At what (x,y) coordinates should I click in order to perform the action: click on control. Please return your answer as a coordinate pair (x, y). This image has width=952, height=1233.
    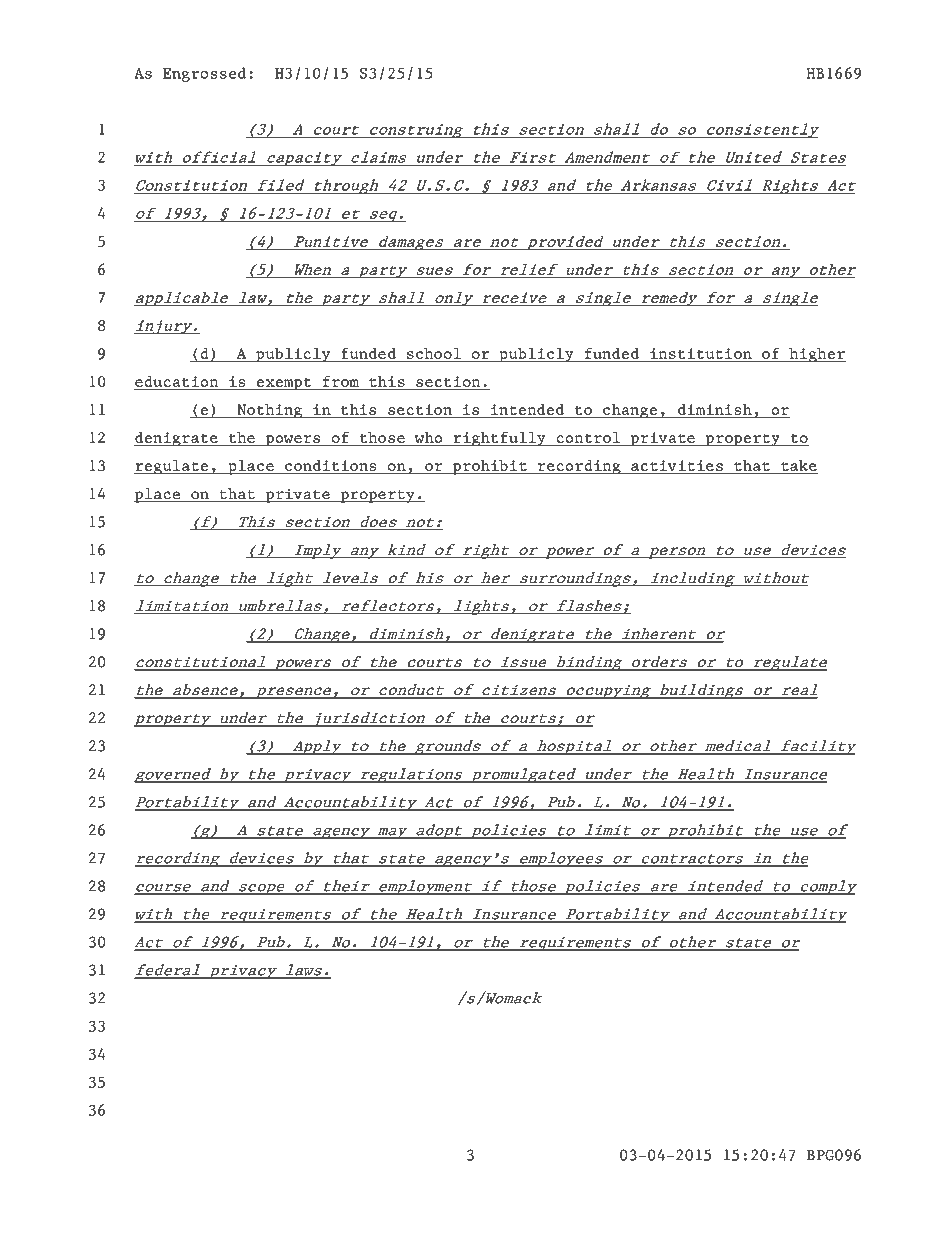
    Looking at the image, I should click on (588, 438).
